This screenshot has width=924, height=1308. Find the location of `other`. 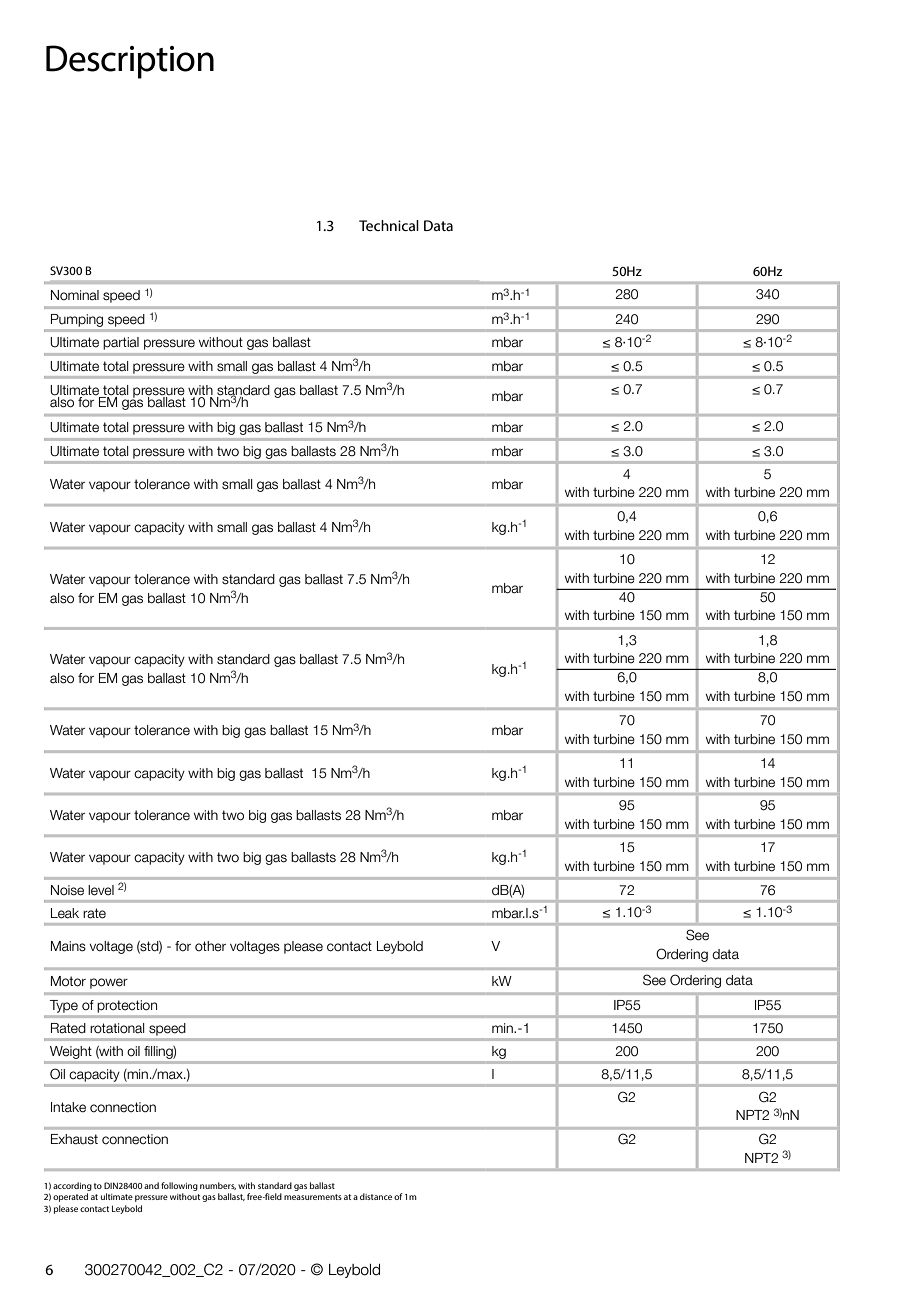

other is located at coordinates (210, 946).
